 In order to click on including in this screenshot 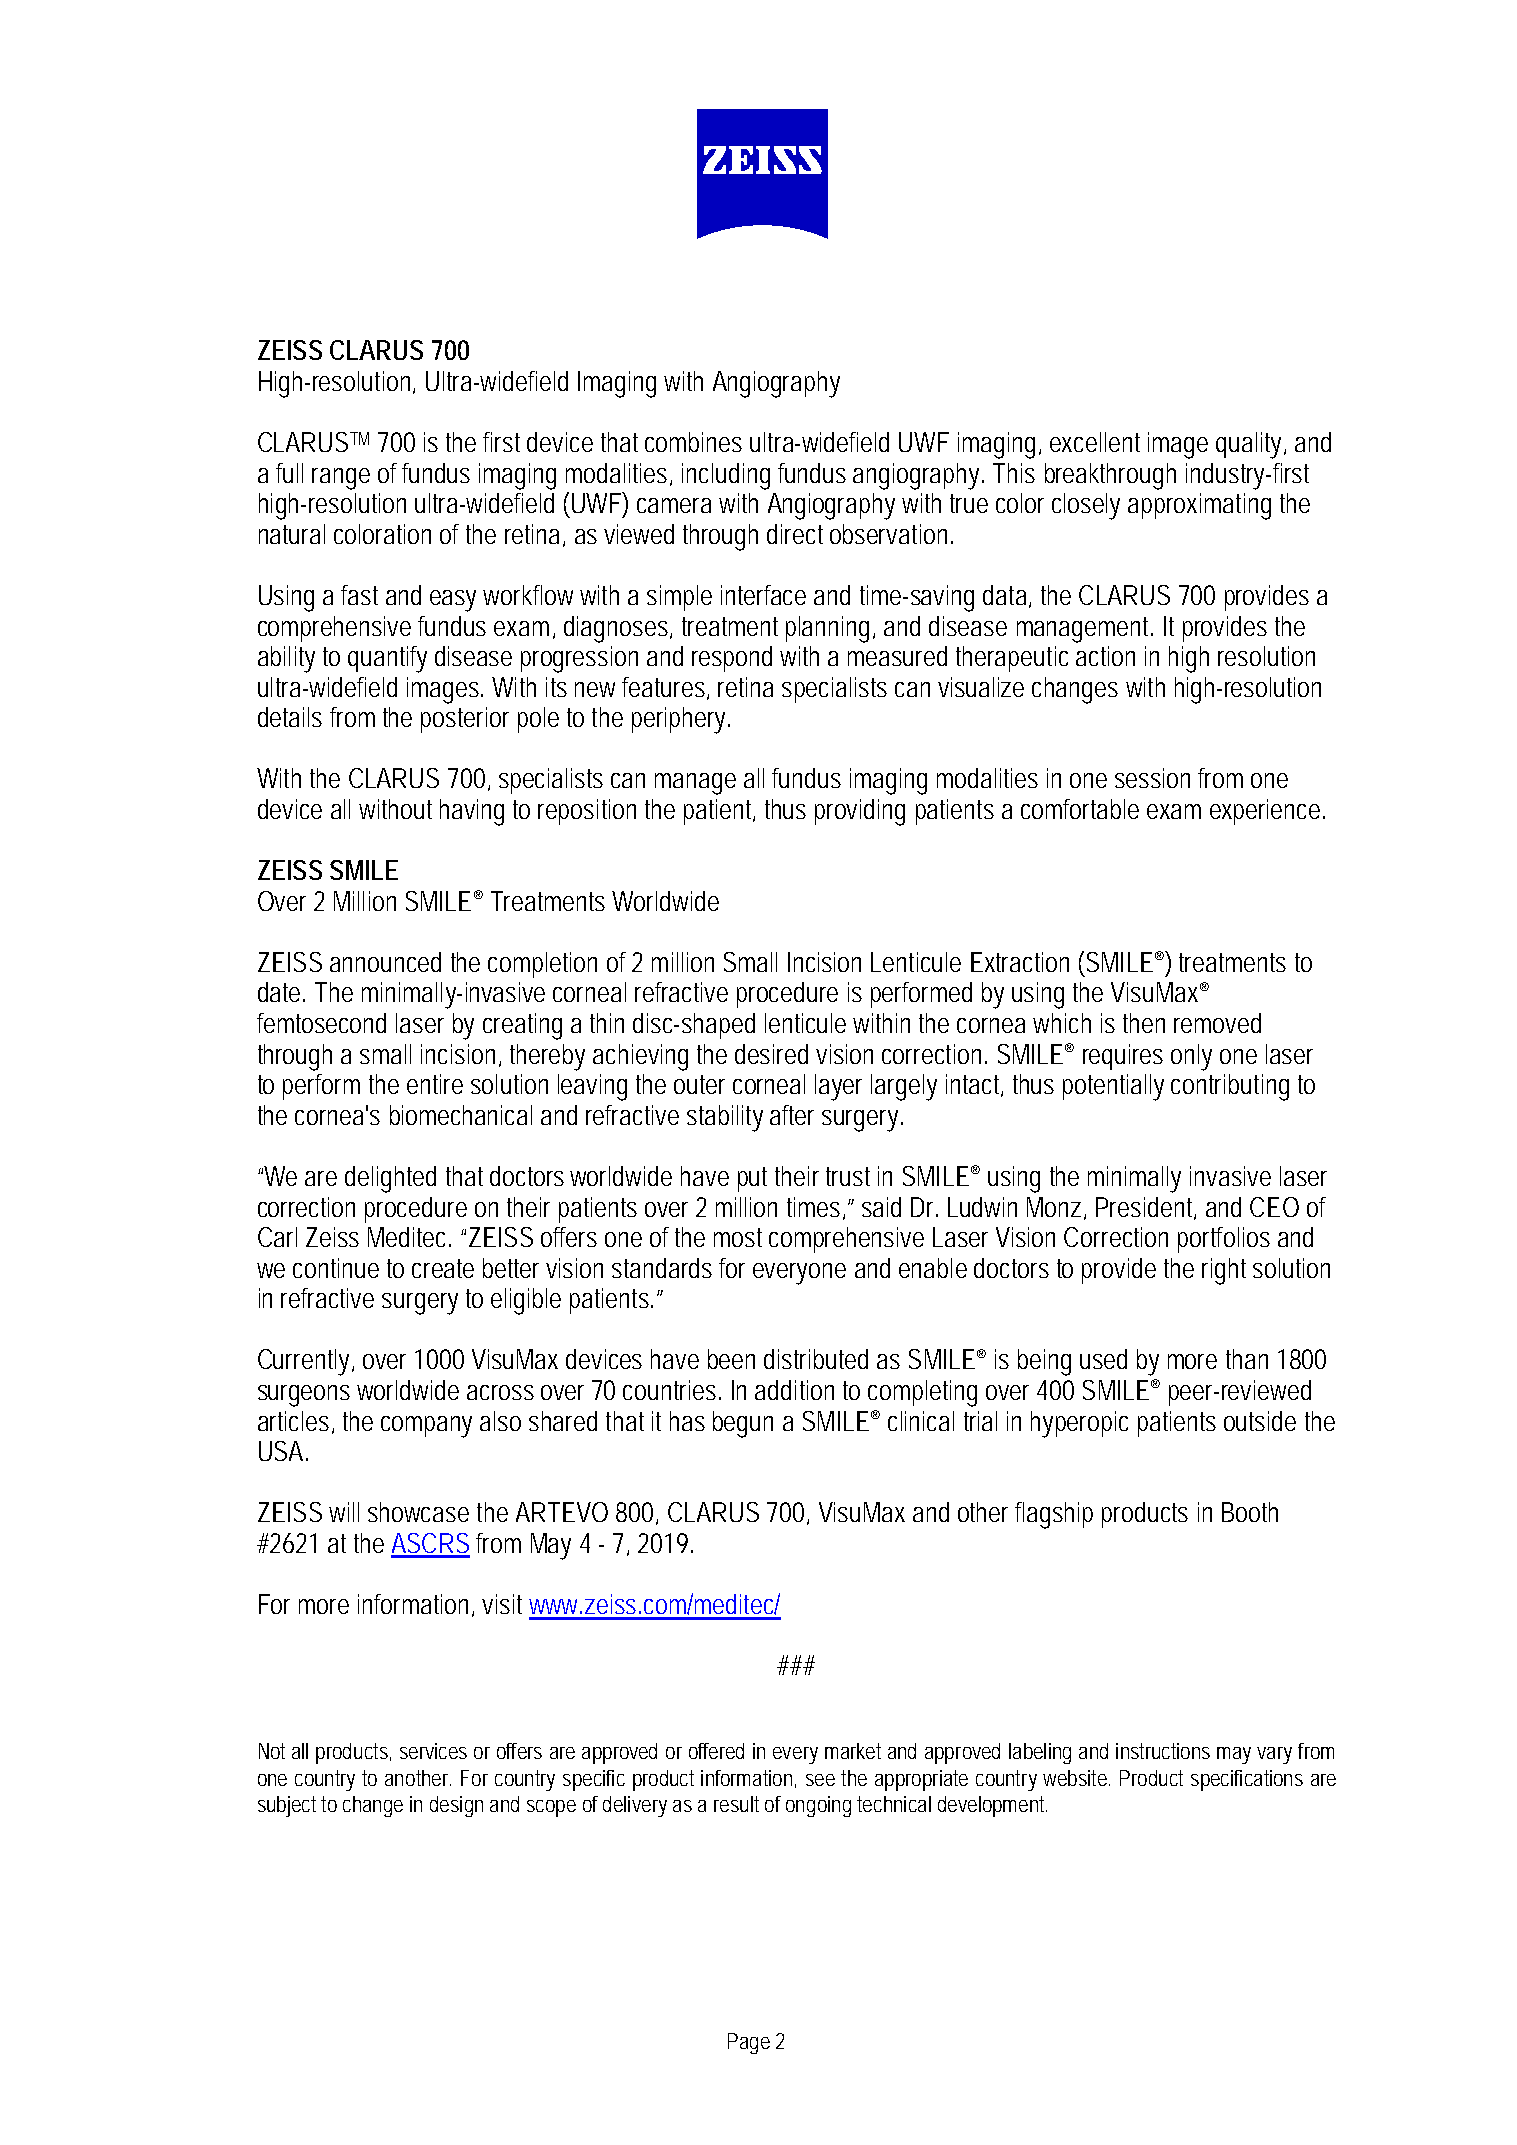, I will do `click(726, 476)`.
